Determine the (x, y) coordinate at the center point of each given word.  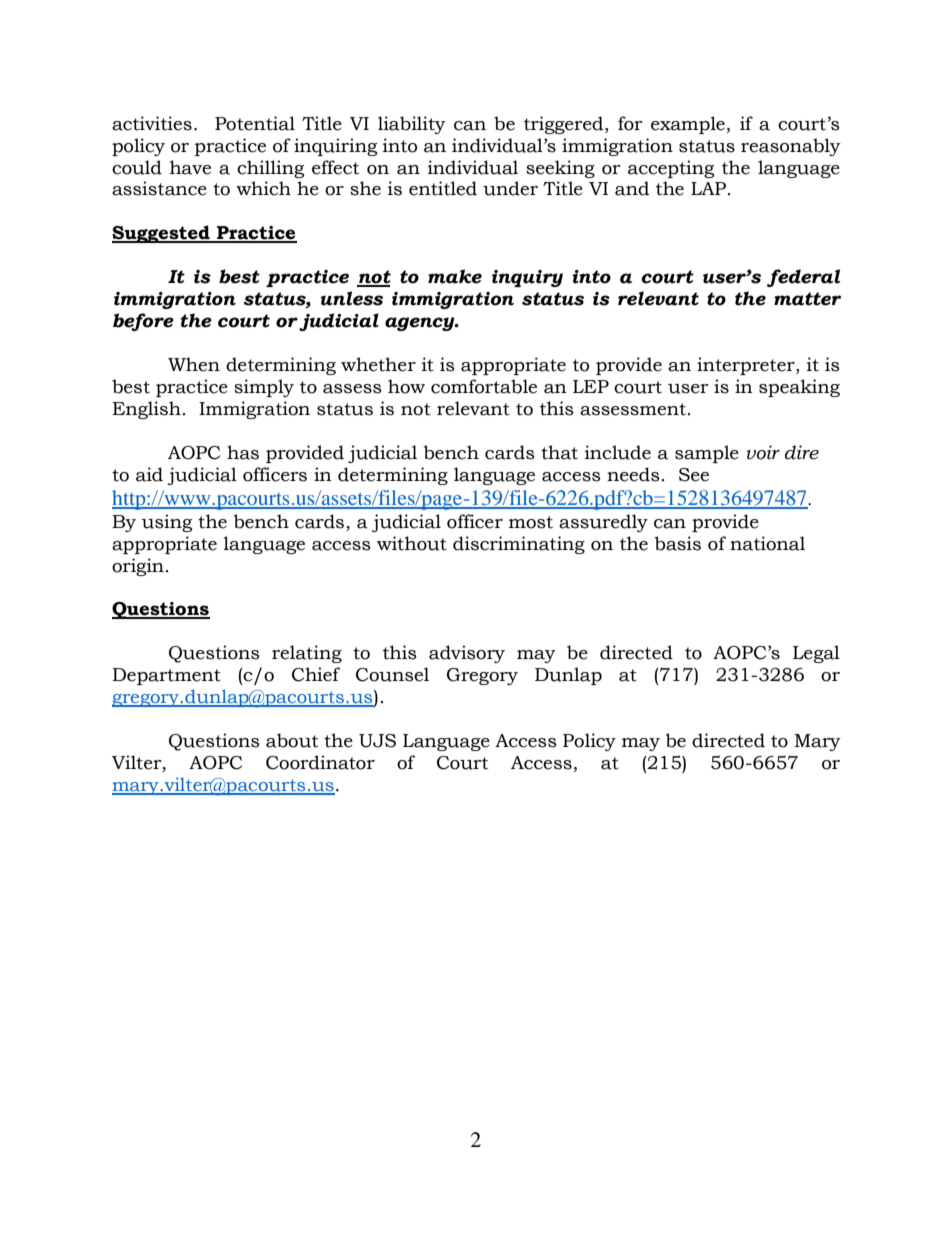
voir (763, 452)
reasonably (791, 147)
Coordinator (320, 762)
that (559, 452)
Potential (255, 123)
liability (412, 125)
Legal (816, 654)
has (243, 452)
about (292, 740)
